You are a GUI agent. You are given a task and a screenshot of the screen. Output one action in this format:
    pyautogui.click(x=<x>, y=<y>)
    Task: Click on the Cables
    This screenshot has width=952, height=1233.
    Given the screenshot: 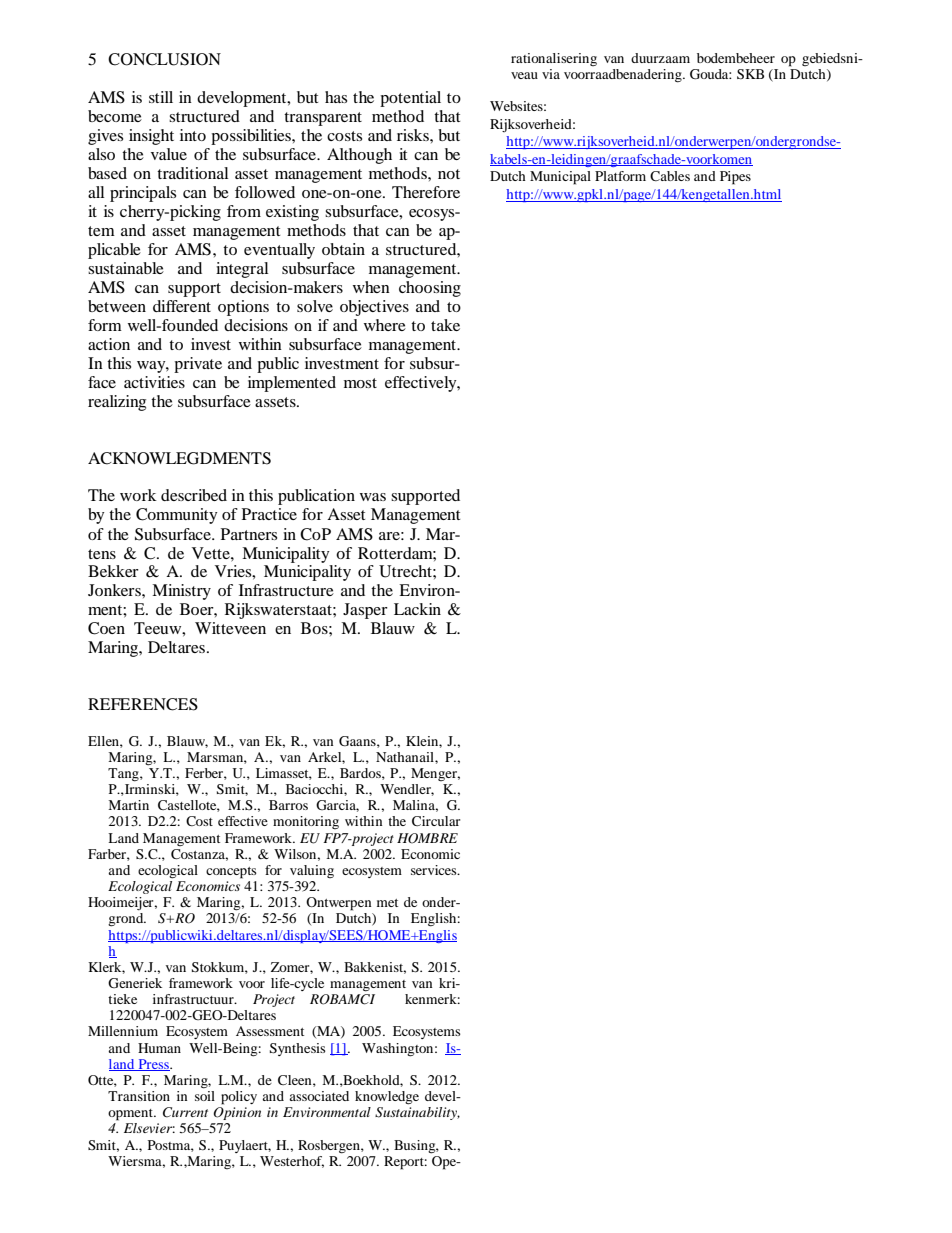 What is the action you would take?
    pyautogui.click(x=670, y=176)
